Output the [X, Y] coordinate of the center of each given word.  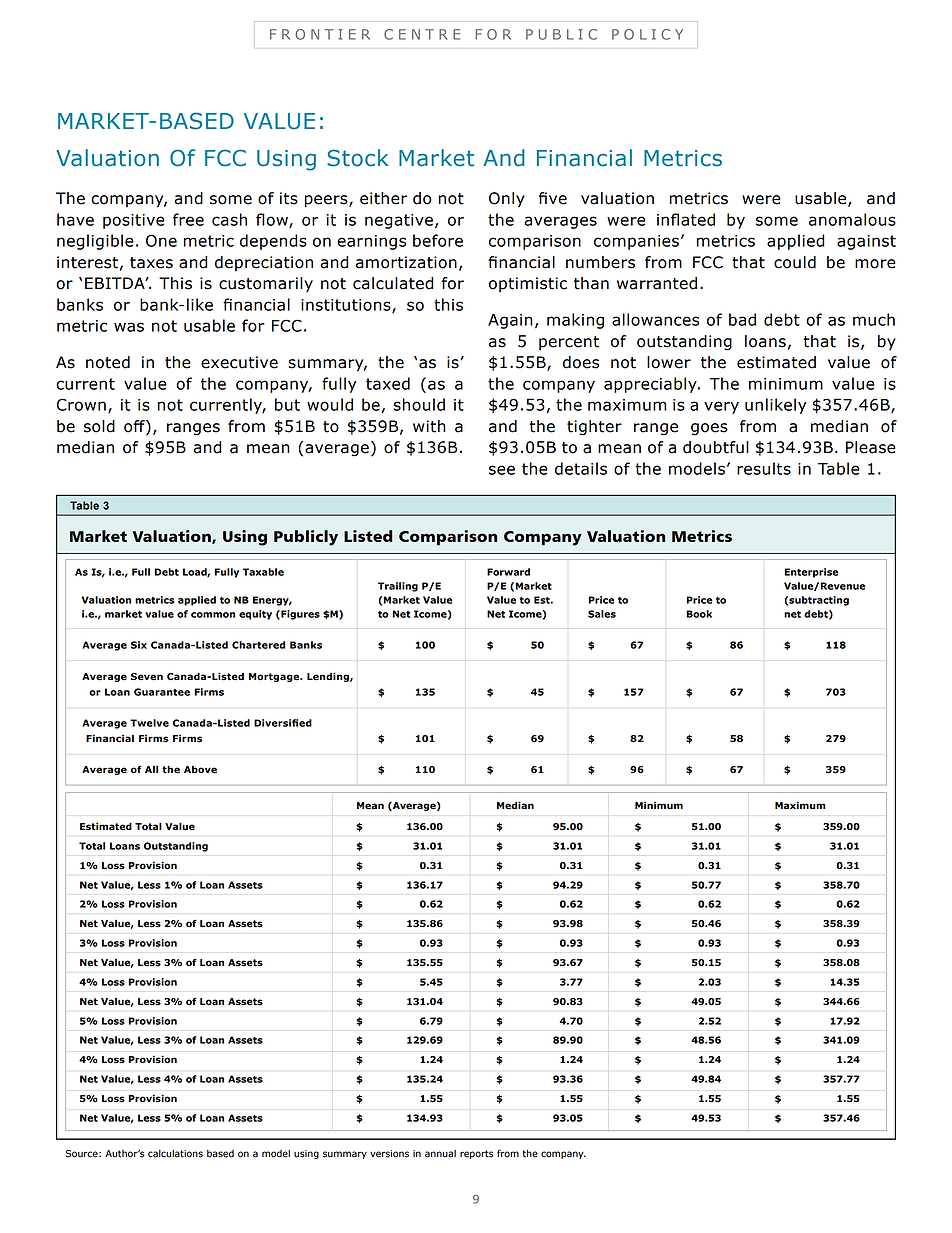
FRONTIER [320, 34]
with [429, 426]
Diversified [283, 723]
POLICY [647, 34]
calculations [175, 1154]
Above [200, 770]
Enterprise [811, 573]
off [135, 427]
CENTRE [422, 34]
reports [477, 1154]
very [721, 407]
